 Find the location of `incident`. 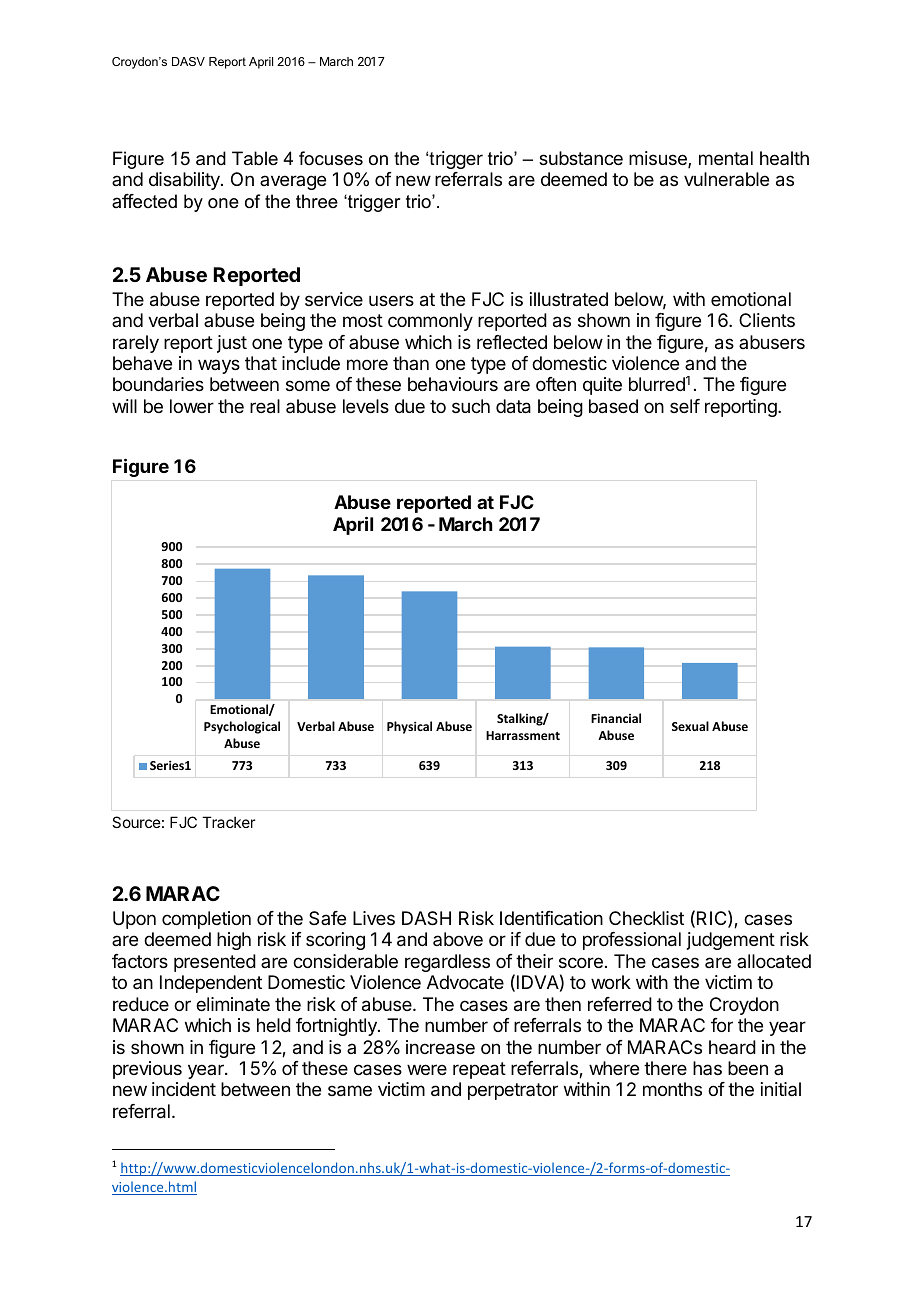

incident is located at coordinates (184, 1089).
